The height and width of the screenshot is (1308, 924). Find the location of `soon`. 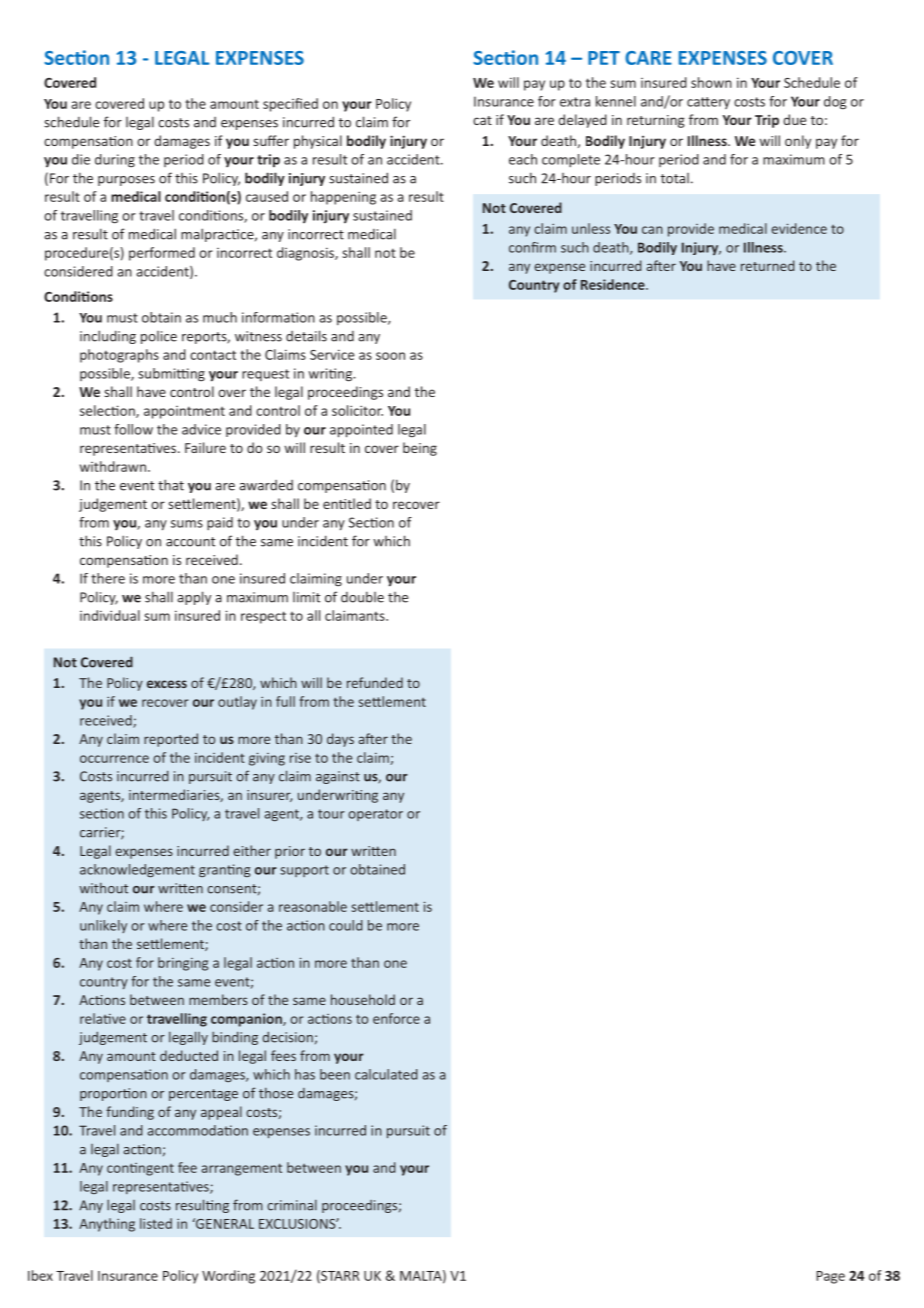

soon is located at coordinates (390, 356).
